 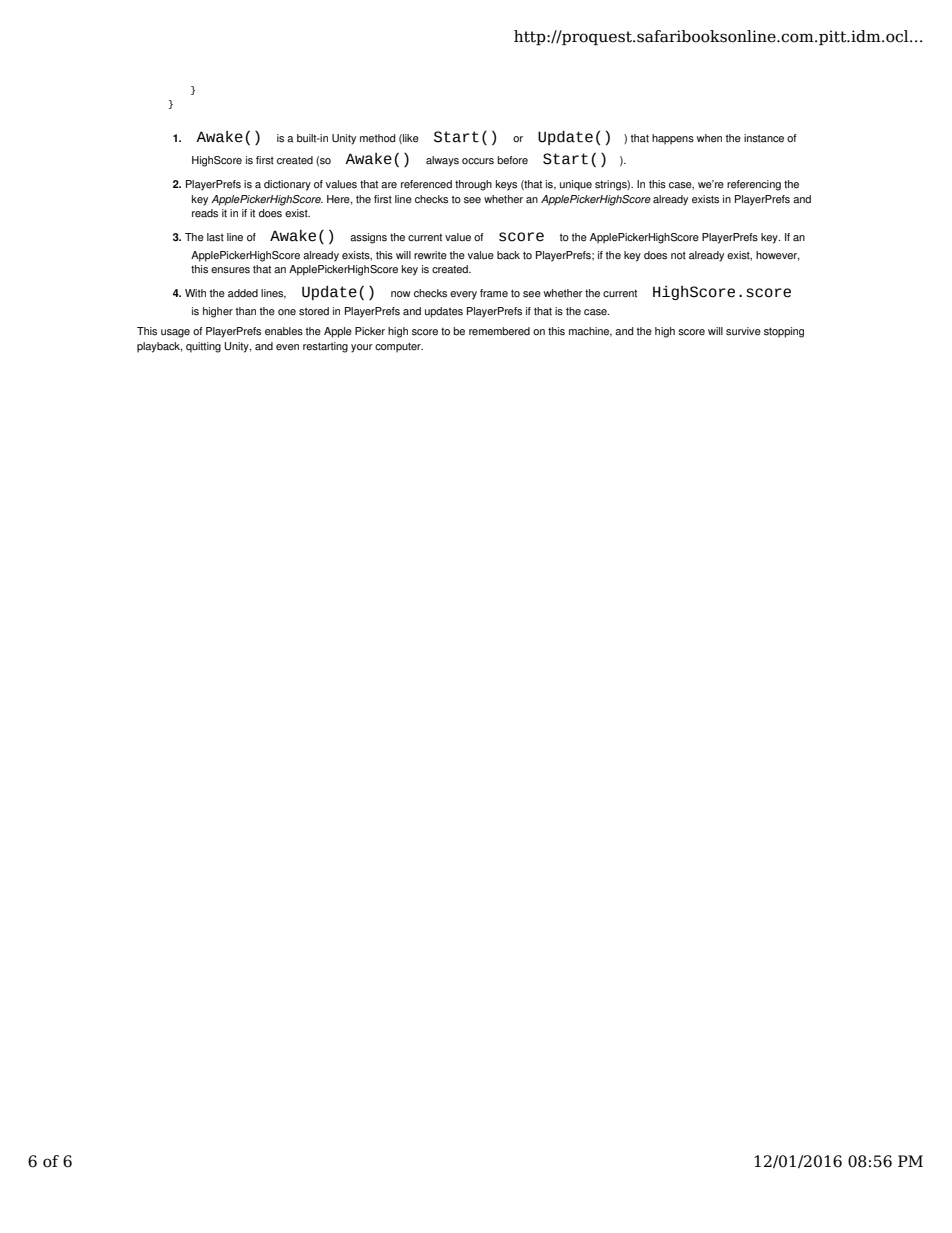 What do you see at coordinates (499, 331) in the page?
I see `remembered` at bounding box center [499, 331].
